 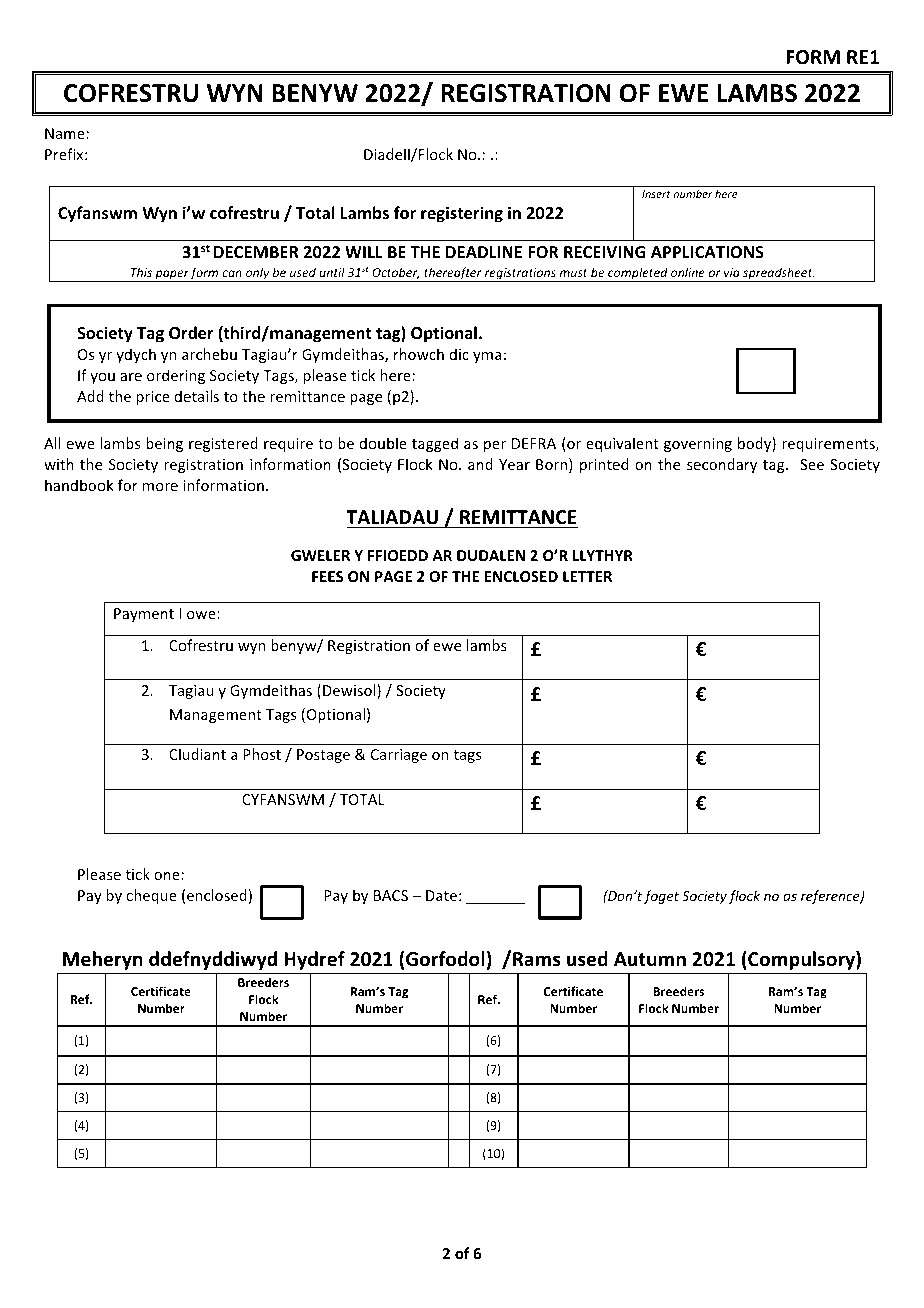 What do you see at coordinates (171, 276) in the image?
I see `paper` at bounding box center [171, 276].
